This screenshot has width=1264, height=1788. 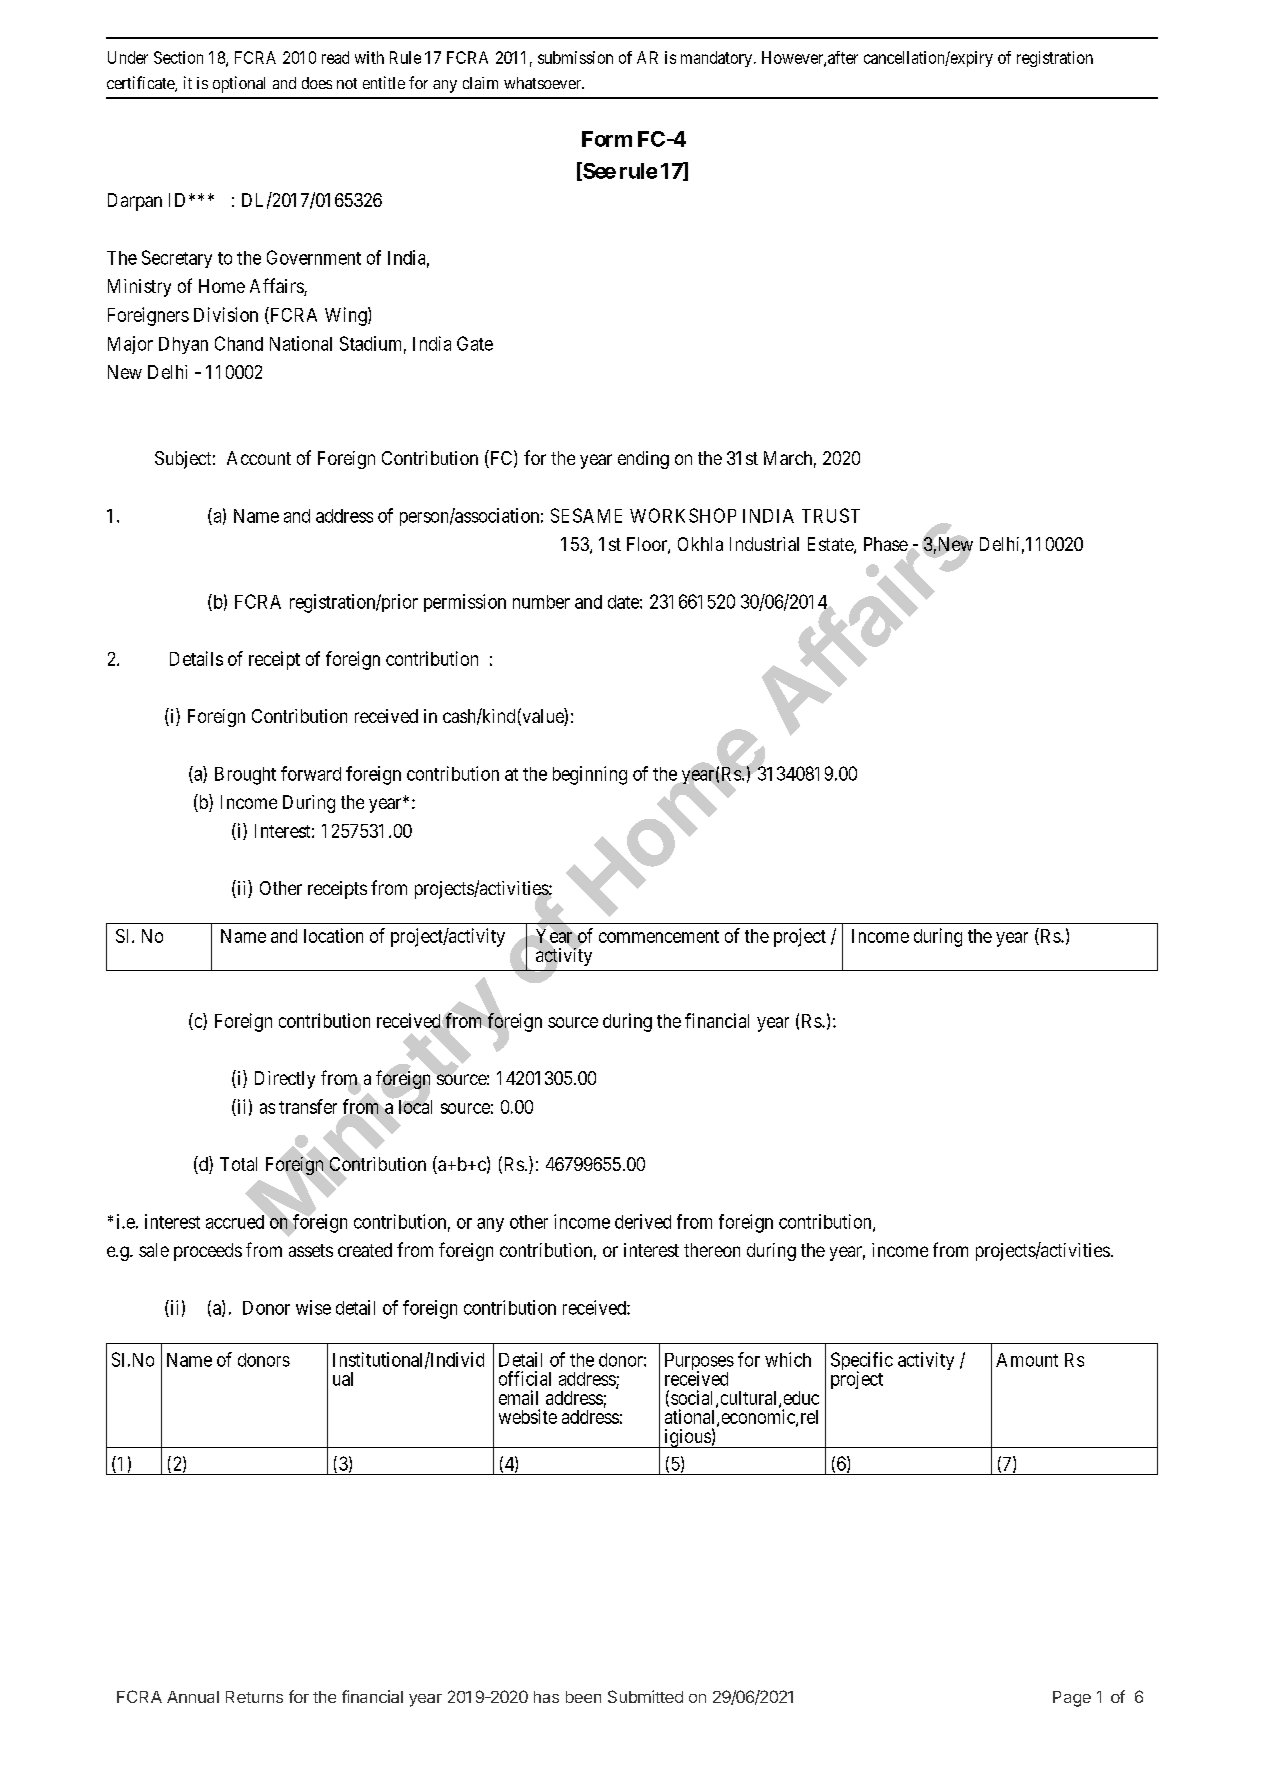 What do you see at coordinates (718, 59) in the screenshot?
I see `mandatory` at bounding box center [718, 59].
